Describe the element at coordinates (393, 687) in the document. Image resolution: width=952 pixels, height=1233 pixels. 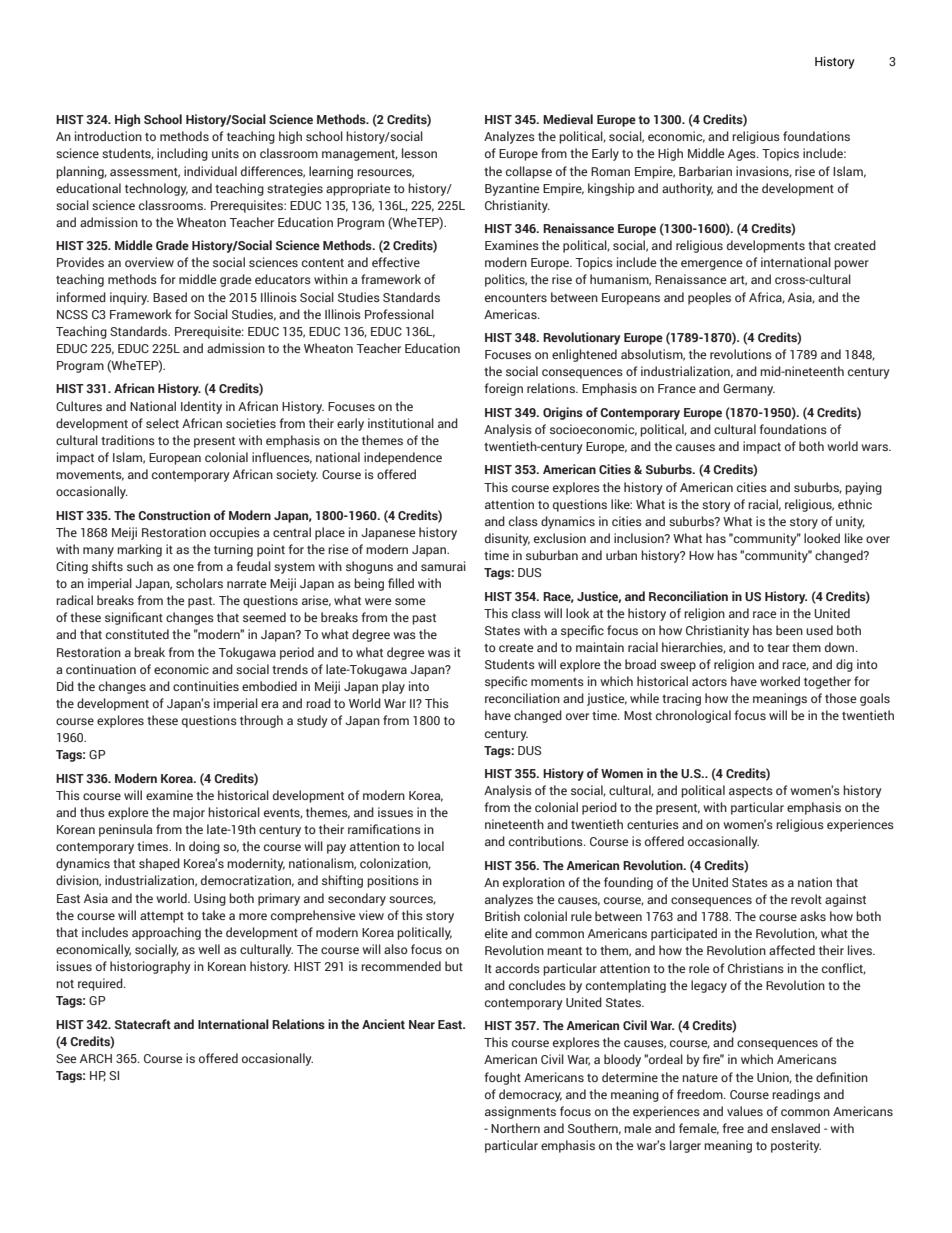
I see `play` at that location.
